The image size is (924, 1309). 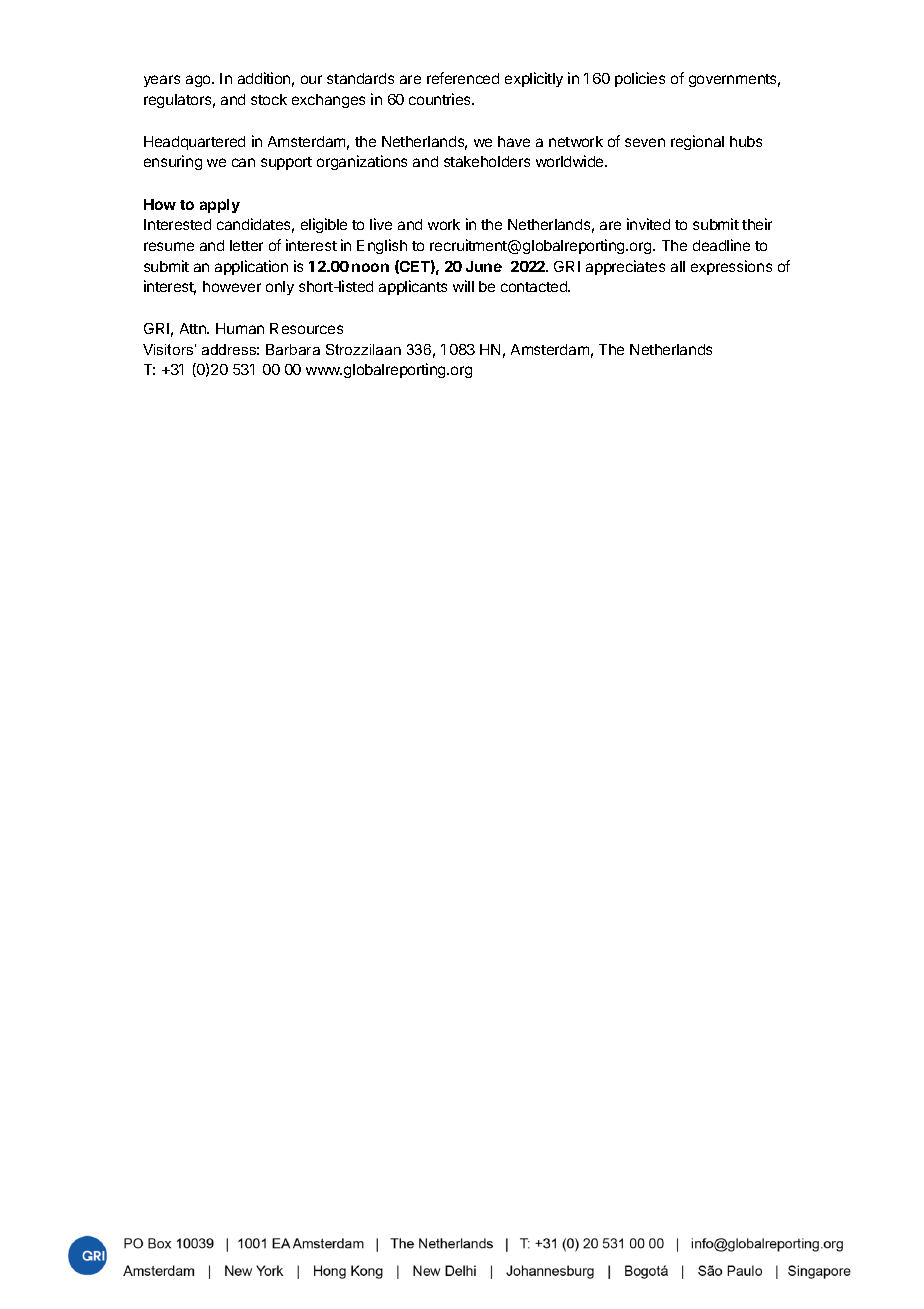 What do you see at coordinates (220, 206) in the page?
I see `apply` at bounding box center [220, 206].
